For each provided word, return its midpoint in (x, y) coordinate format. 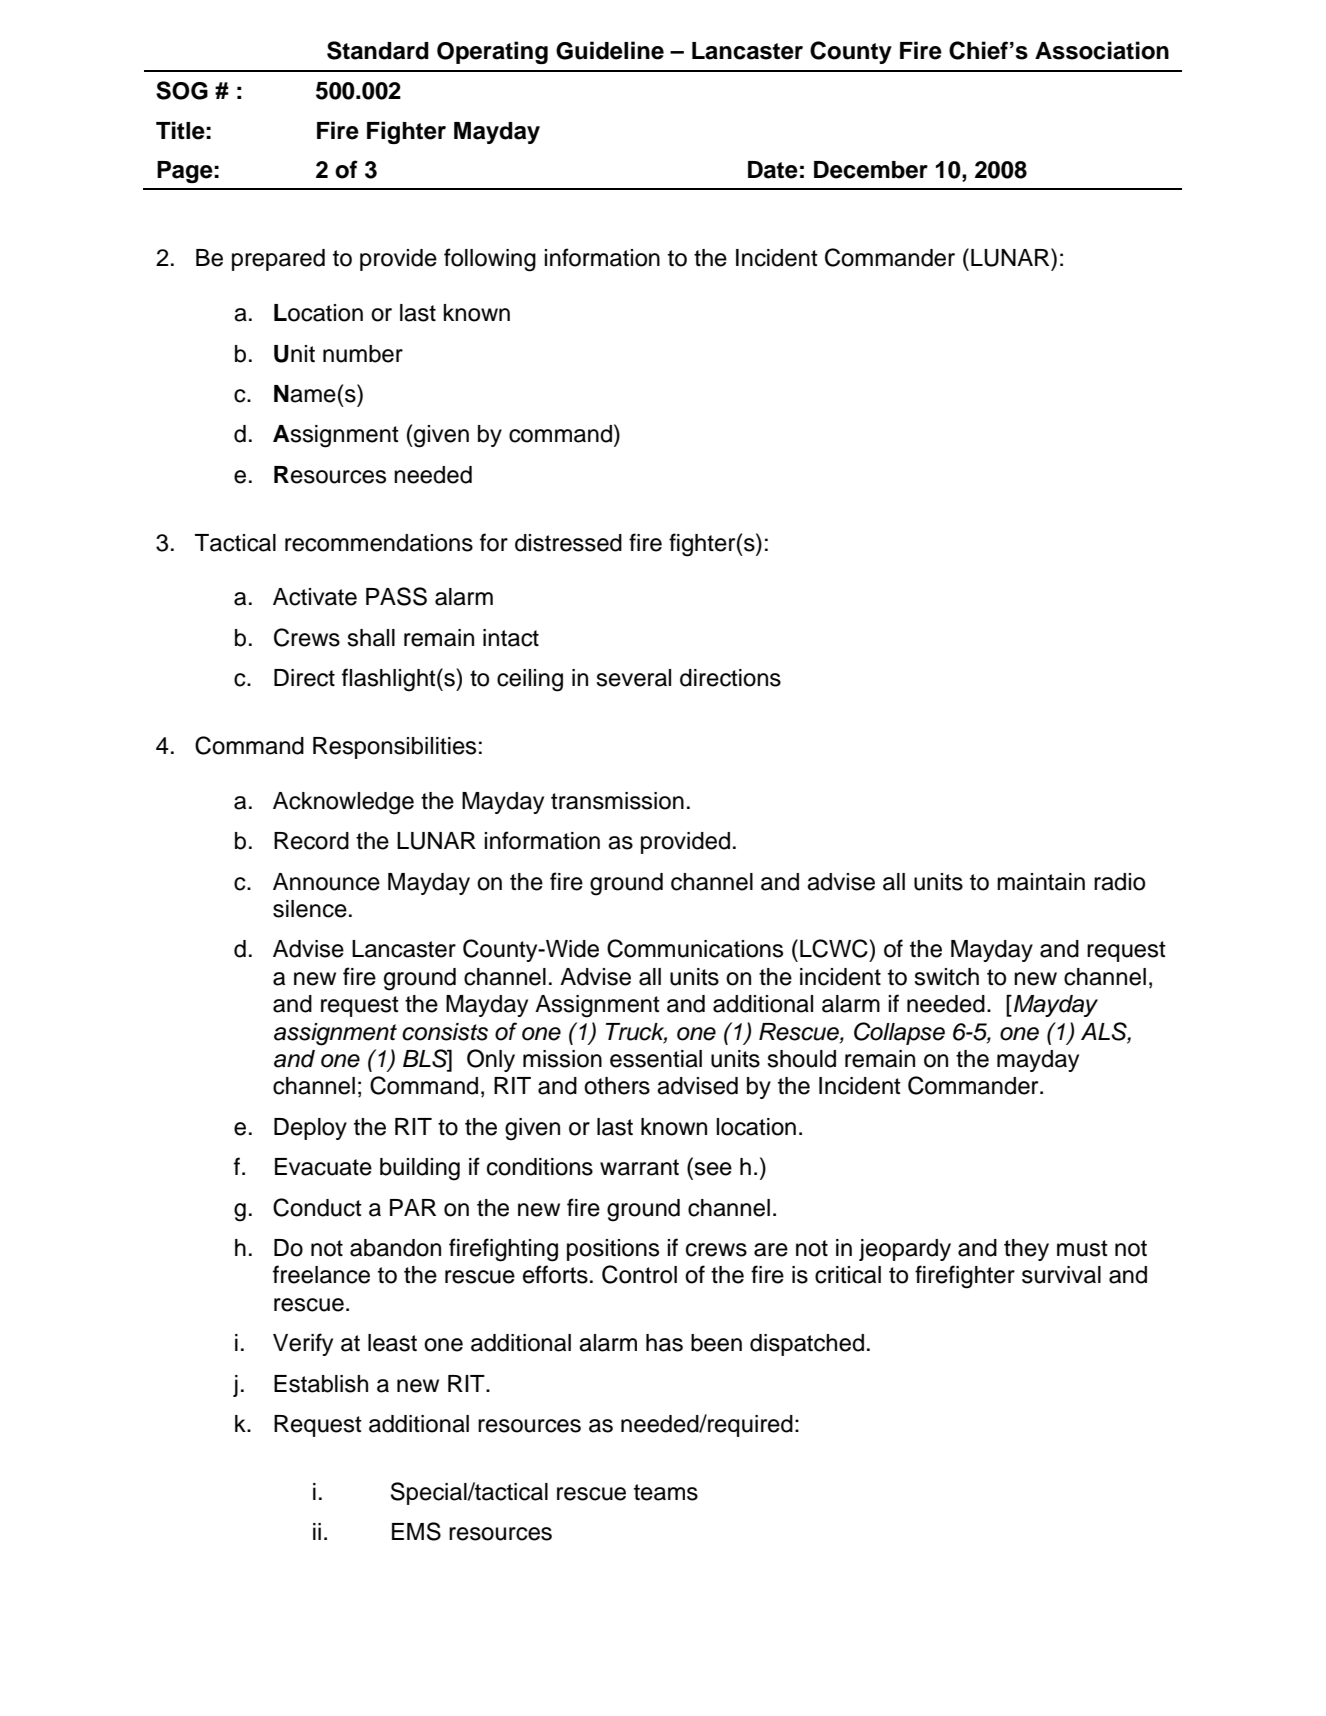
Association (1102, 50)
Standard (378, 50)
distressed (568, 543)
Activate (315, 597)
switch (946, 977)
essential (656, 1059)
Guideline (610, 50)
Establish (321, 1384)
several (633, 678)
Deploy (310, 1129)
